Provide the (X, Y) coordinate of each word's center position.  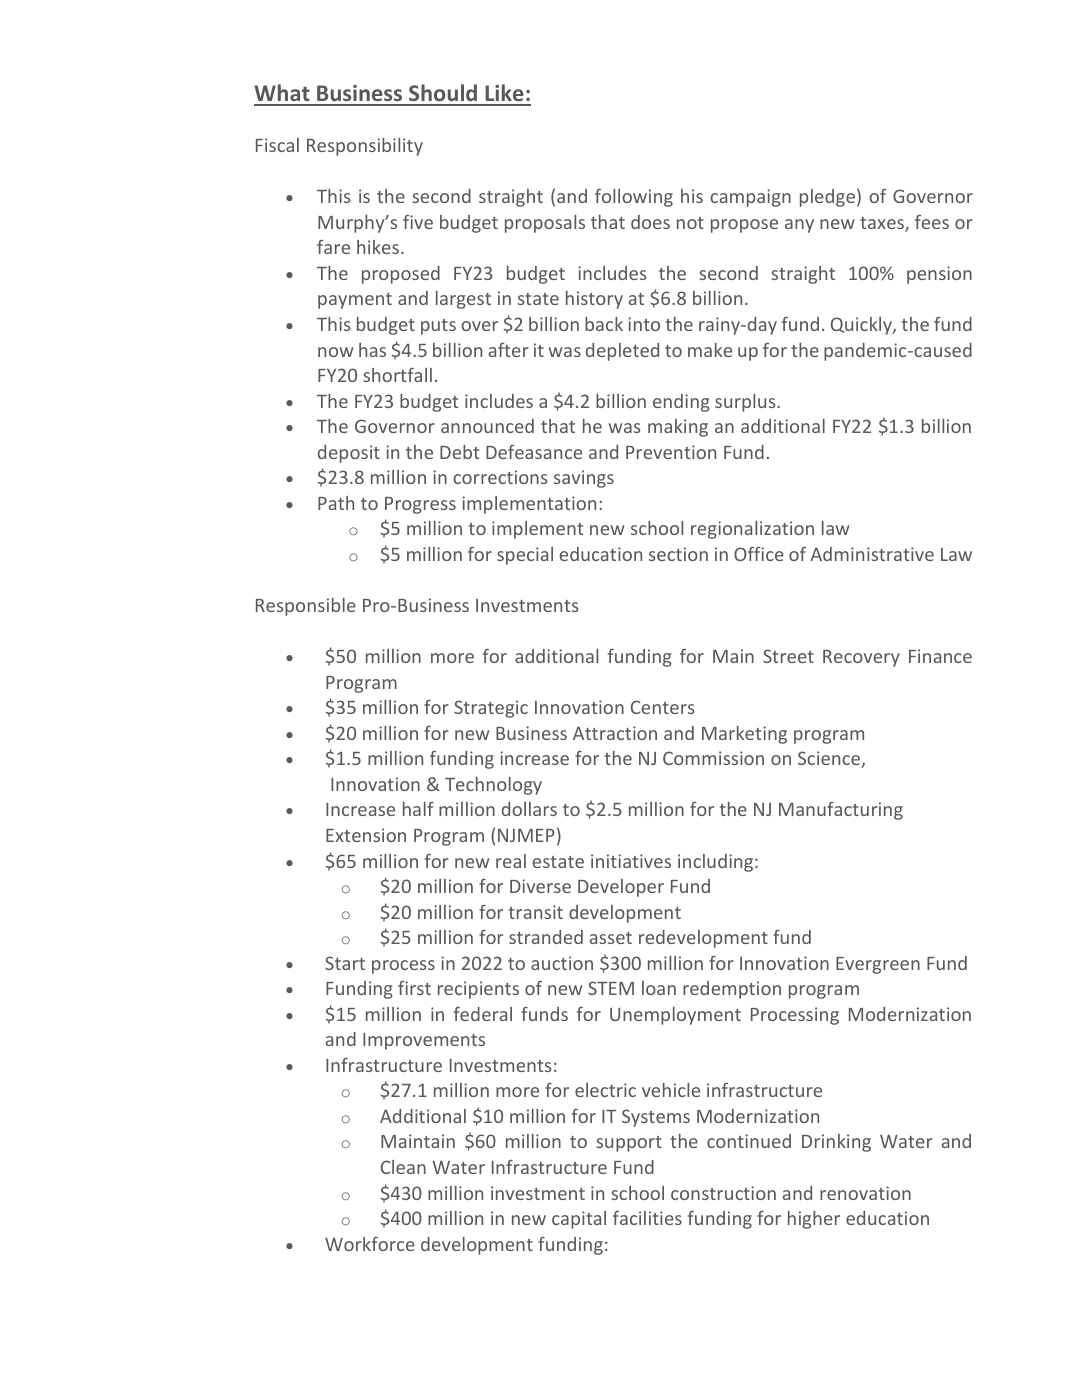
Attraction (615, 733)
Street (788, 656)
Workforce (370, 1244)
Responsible (306, 607)
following (634, 198)
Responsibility (365, 147)
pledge (827, 198)
